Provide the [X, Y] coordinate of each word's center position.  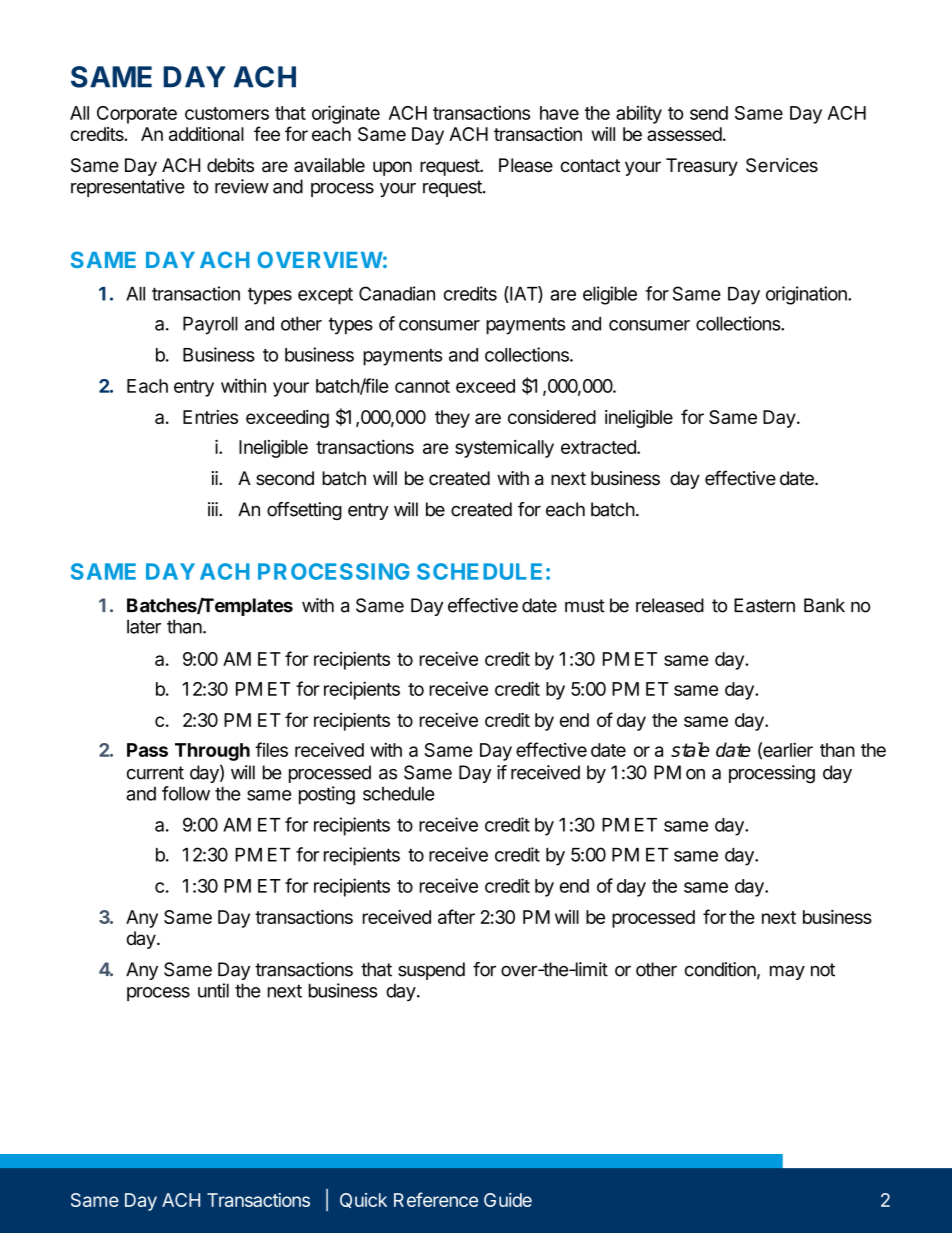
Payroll [210, 325]
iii [214, 509]
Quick [363, 1200]
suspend [431, 971]
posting [327, 795]
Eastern [764, 605]
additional [206, 134]
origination [807, 295]
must [585, 606]
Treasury [702, 167]
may [787, 972]
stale [690, 749]
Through [212, 752]
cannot [422, 386]
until [213, 990]
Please [526, 165]
